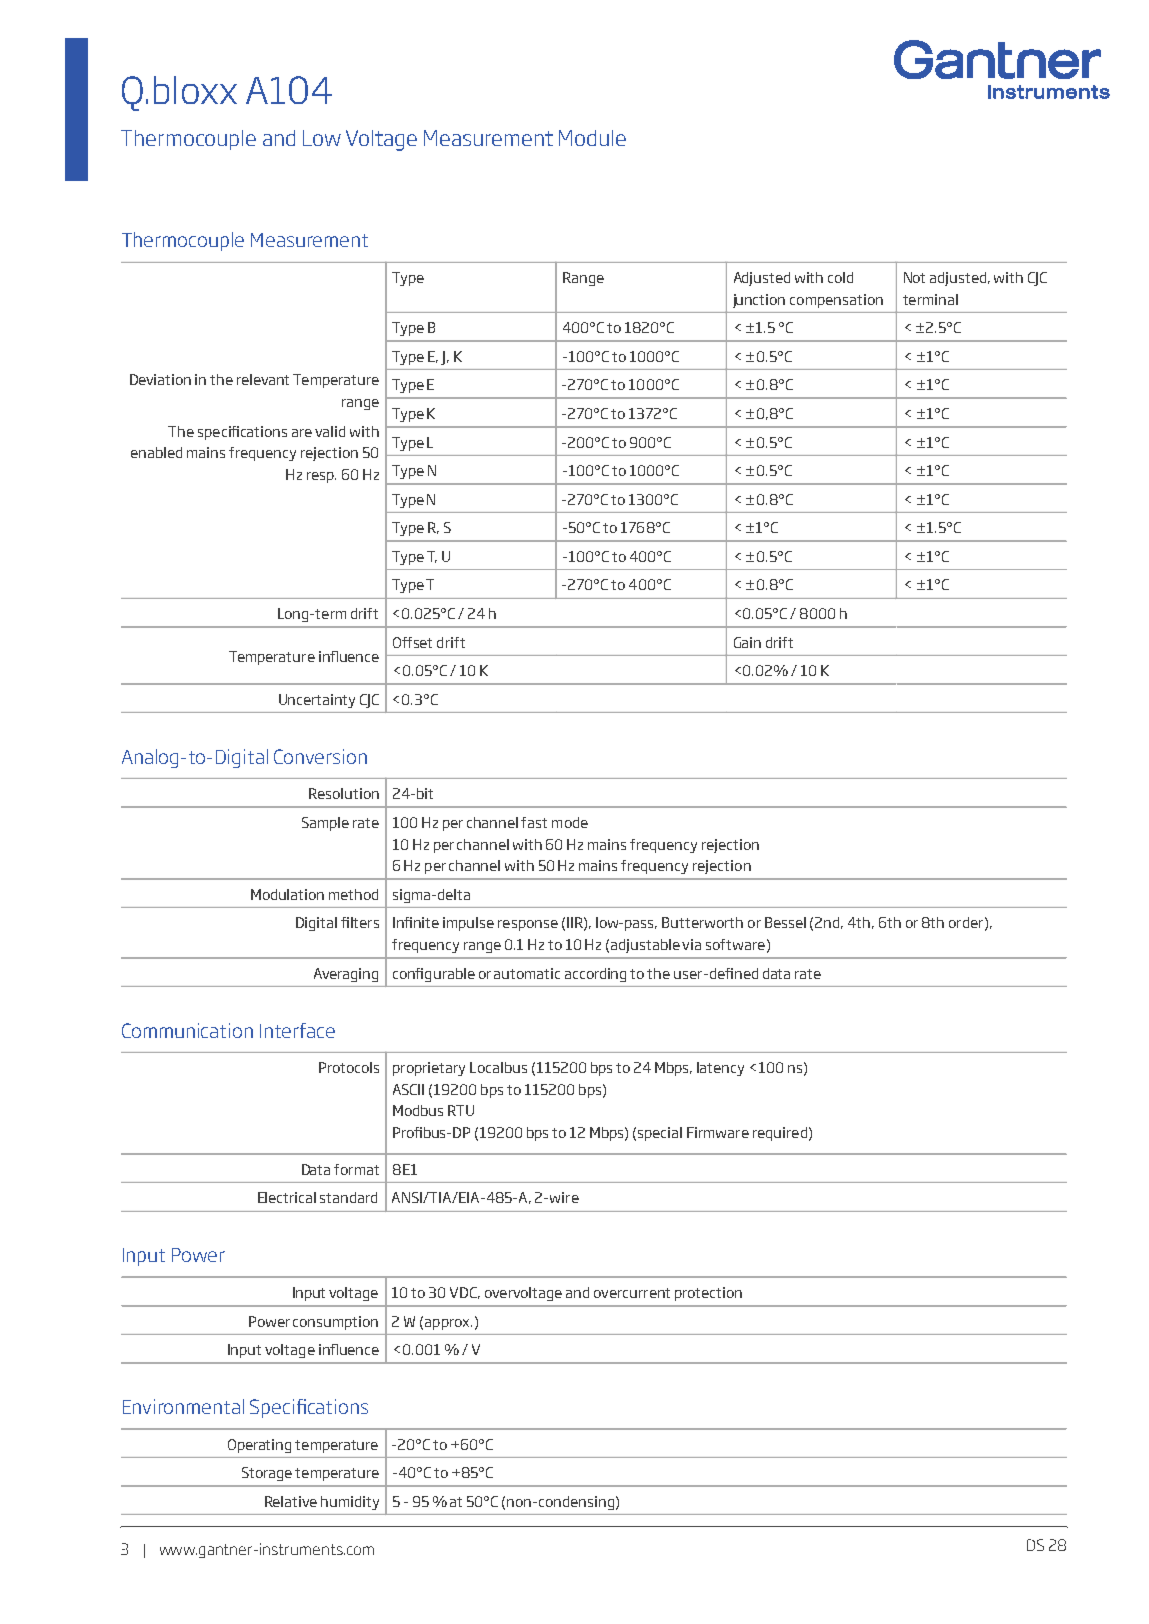 This screenshot has width=1149, height=1624. I want to click on Module, so click(592, 138).
